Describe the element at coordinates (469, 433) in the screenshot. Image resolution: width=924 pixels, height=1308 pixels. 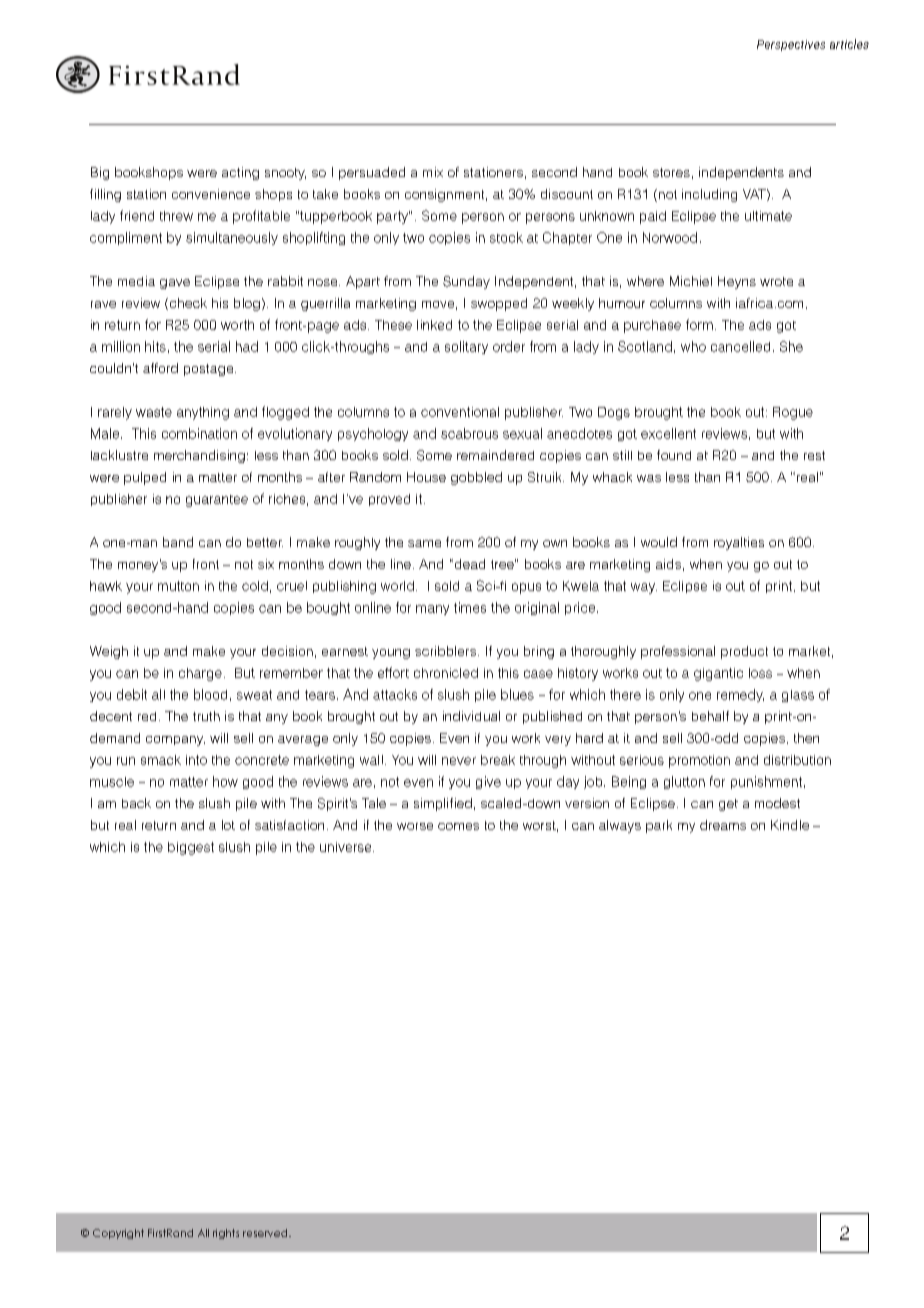
I see `scabrous` at that location.
